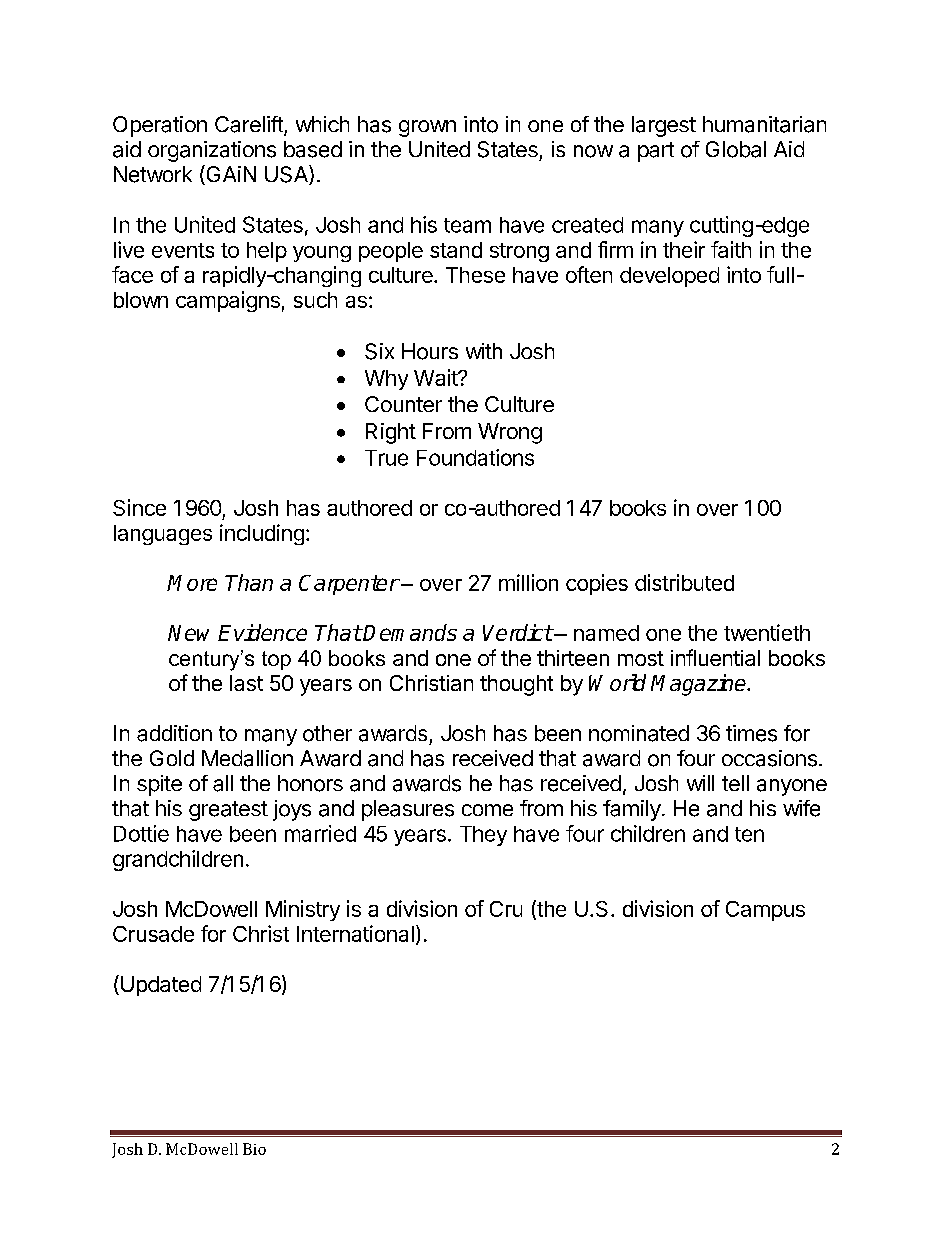 The image size is (952, 1233). I want to click on Global, so click(736, 149).
